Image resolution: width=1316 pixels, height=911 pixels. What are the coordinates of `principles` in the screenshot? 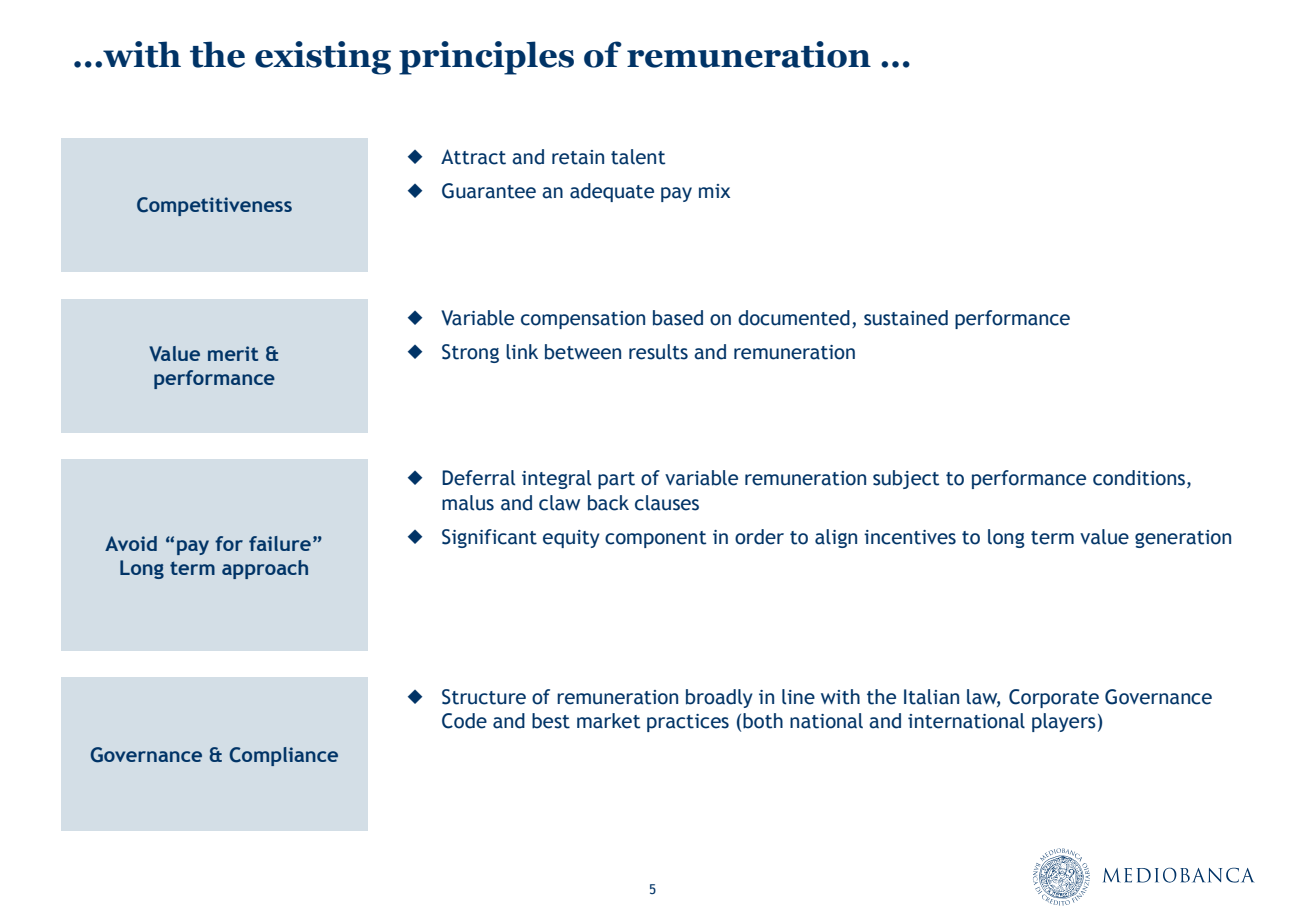 It's located at (486, 58).
